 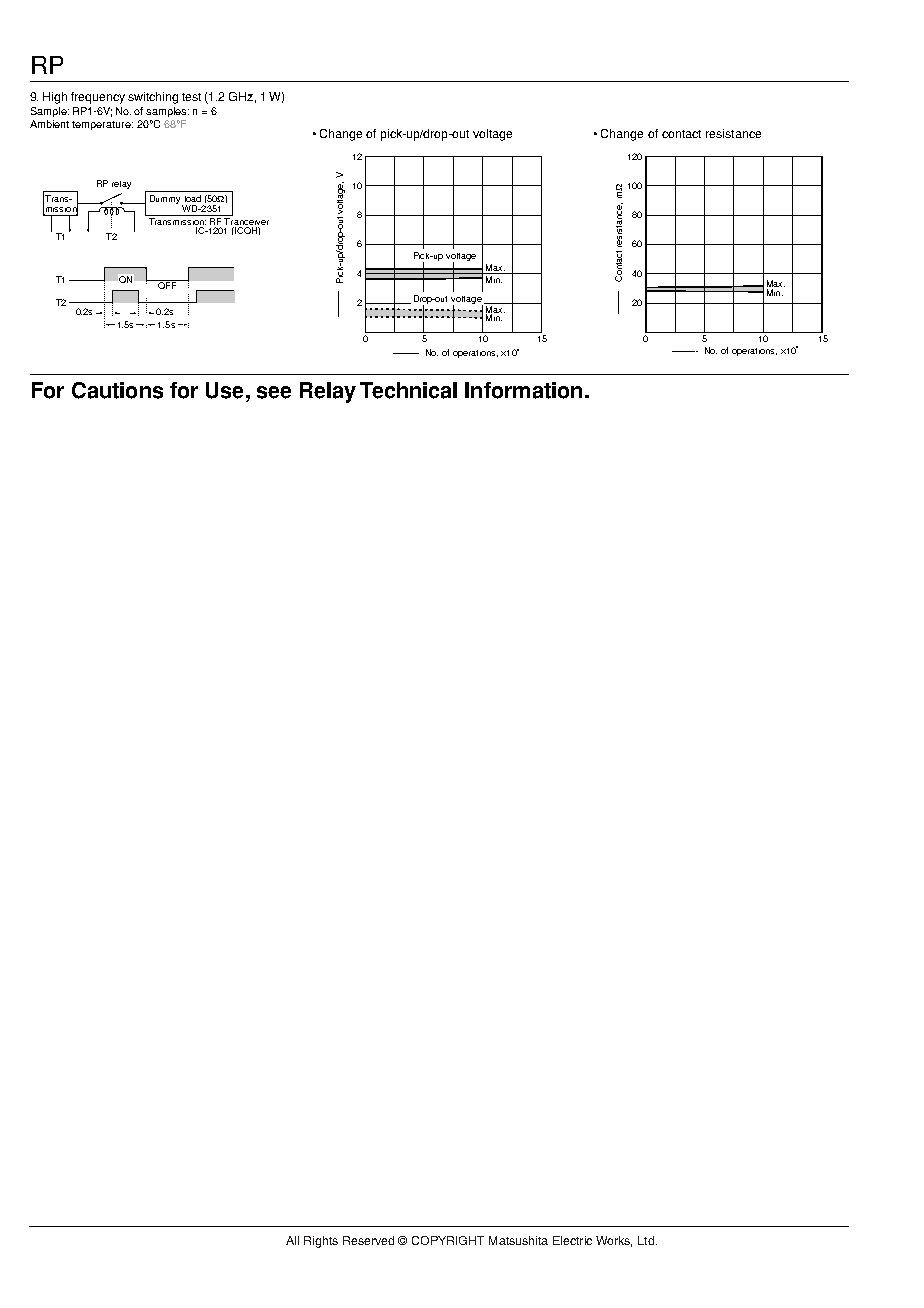 I want to click on Rights, so click(x=321, y=1242).
